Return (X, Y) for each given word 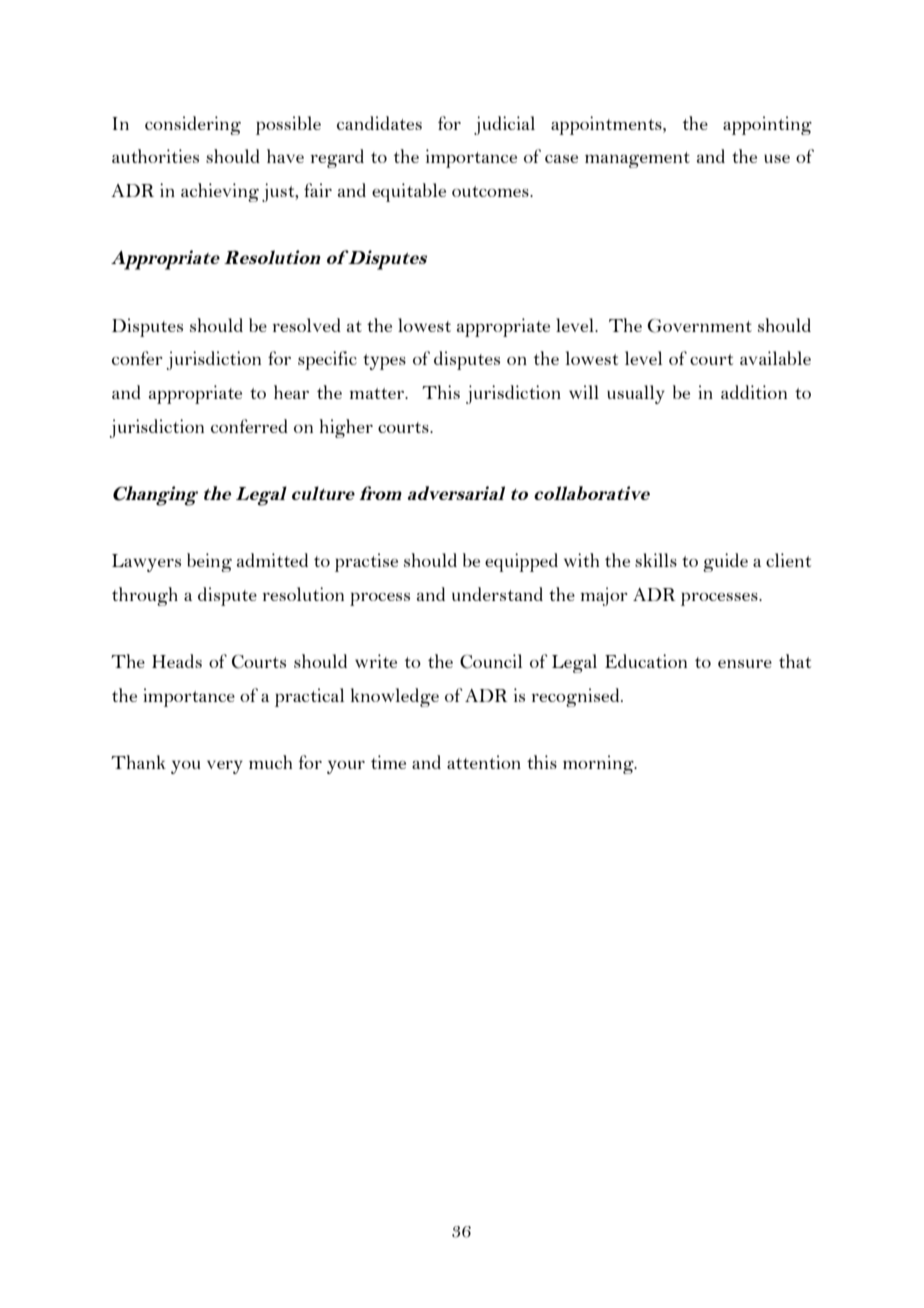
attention (484, 762)
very (225, 767)
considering (193, 125)
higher (346, 428)
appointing (767, 125)
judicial (504, 125)
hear (291, 392)
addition (754, 392)
